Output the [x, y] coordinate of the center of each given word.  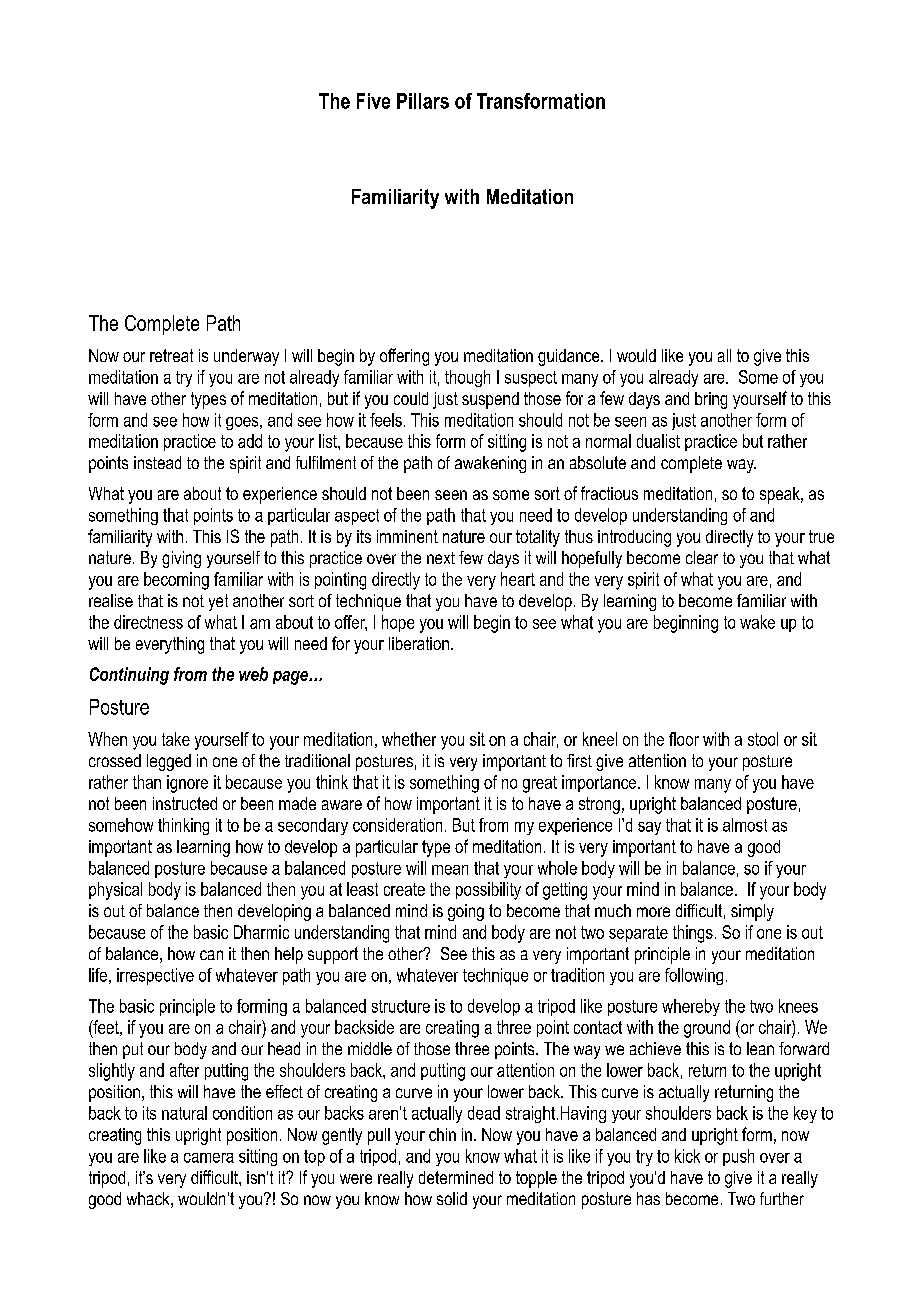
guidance [570, 357]
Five [373, 101]
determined [456, 1177]
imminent [407, 536]
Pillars [423, 101]
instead [157, 462]
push [738, 1157]
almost [745, 825]
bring [711, 400]
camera [209, 1158]
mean [450, 870]
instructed [185, 803]
